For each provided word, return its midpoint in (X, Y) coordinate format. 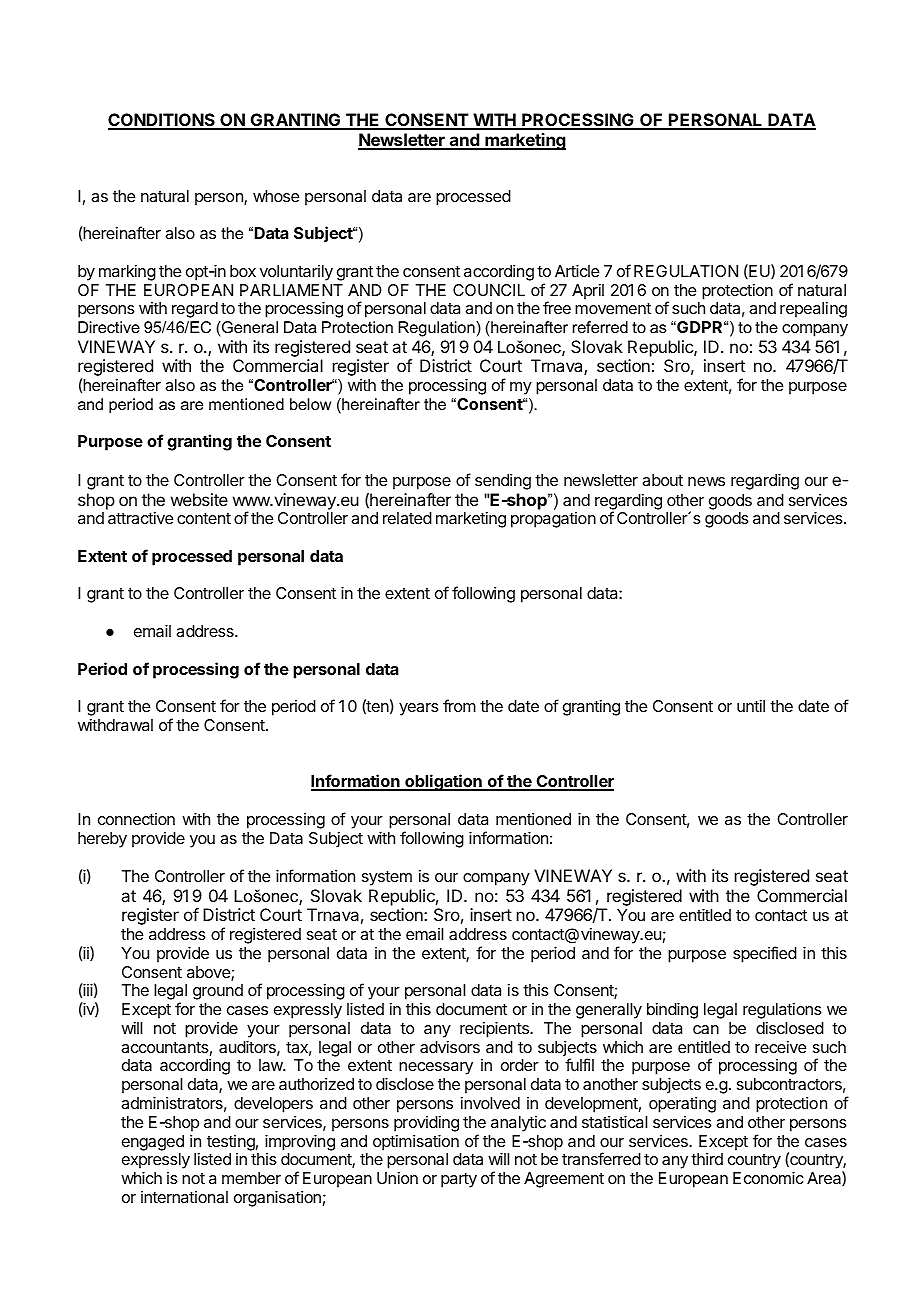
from (459, 705)
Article (577, 271)
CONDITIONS (162, 121)
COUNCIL (489, 290)
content (204, 518)
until (751, 706)
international (184, 1197)
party (459, 1180)
